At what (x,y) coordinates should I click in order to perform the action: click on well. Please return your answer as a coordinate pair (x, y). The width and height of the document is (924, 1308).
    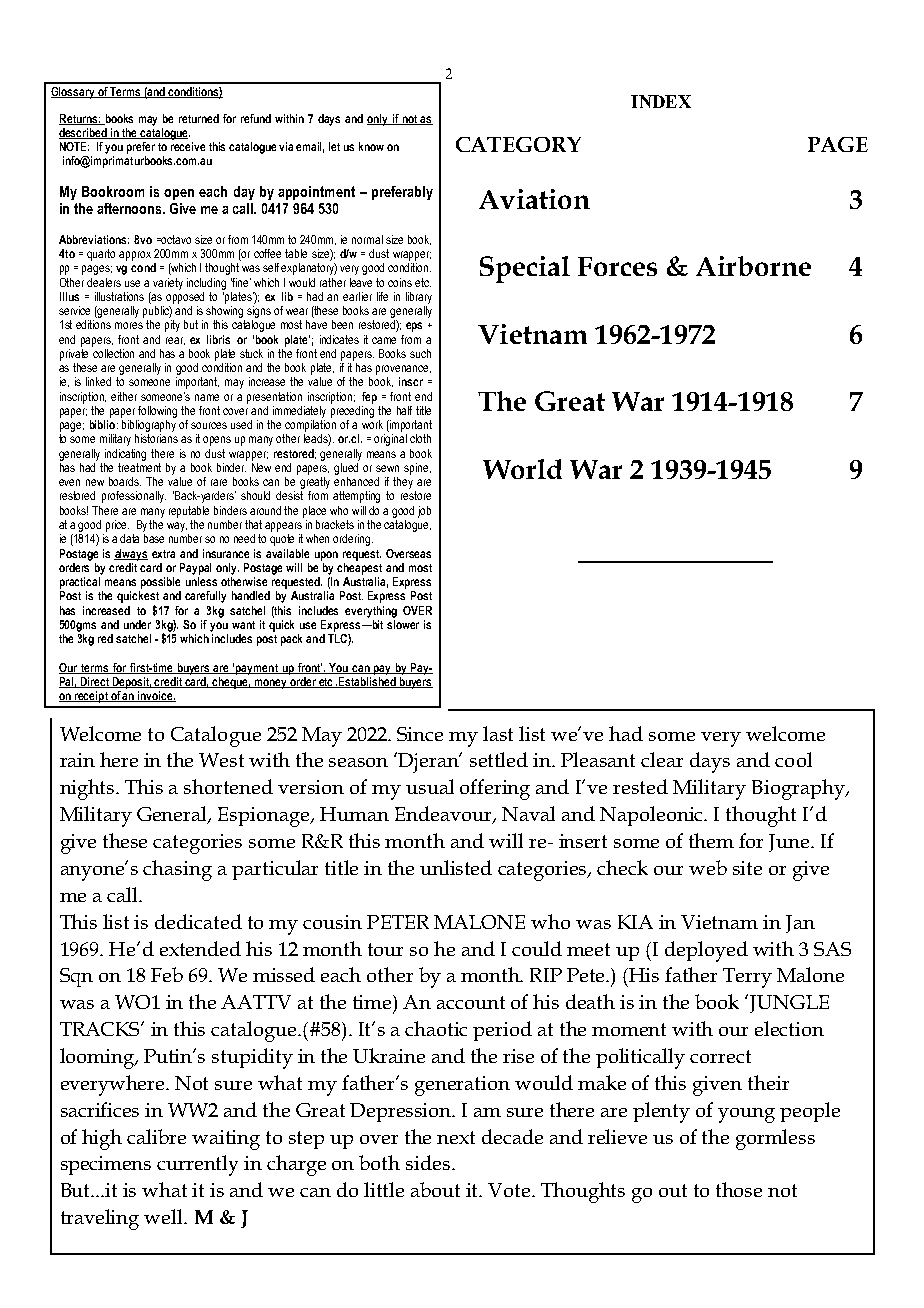
    Looking at the image, I should click on (164, 1216).
